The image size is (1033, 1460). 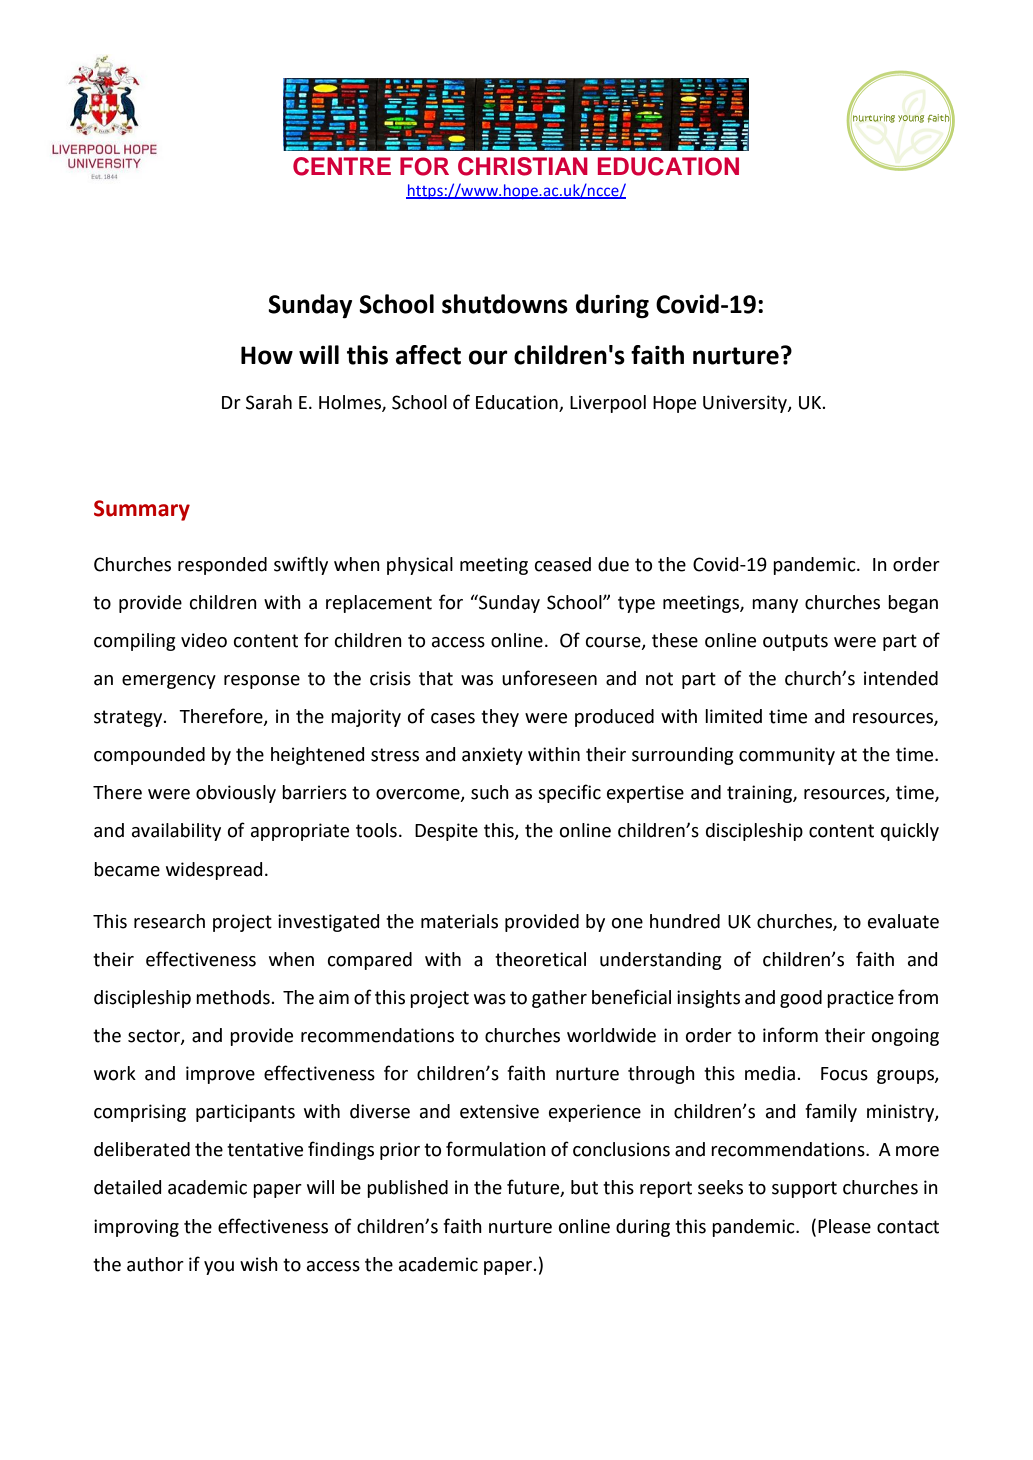 What do you see at coordinates (500, 718) in the screenshot?
I see `they` at bounding box center [500, 718].
